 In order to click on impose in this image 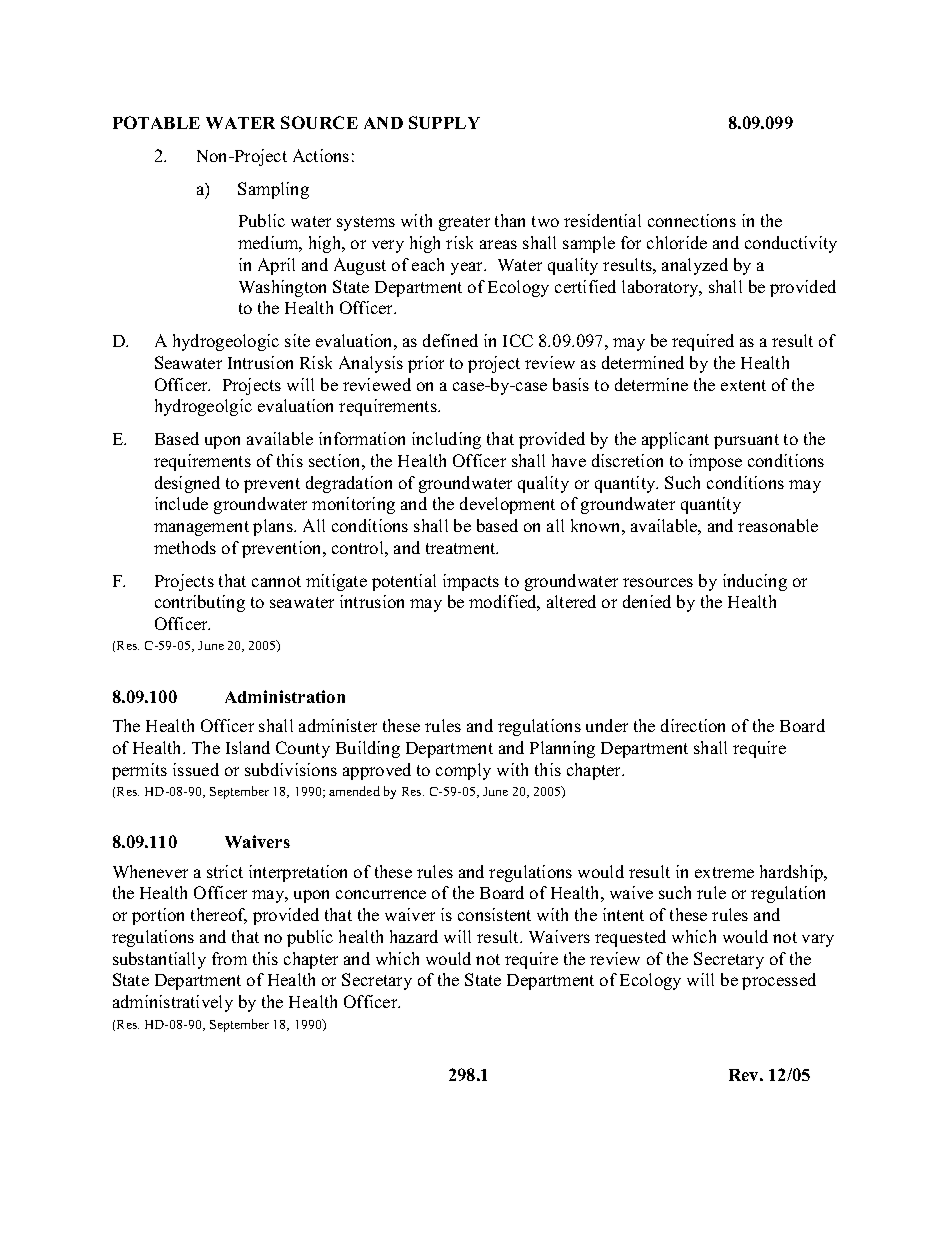, I will do `click(715, 462)`.
